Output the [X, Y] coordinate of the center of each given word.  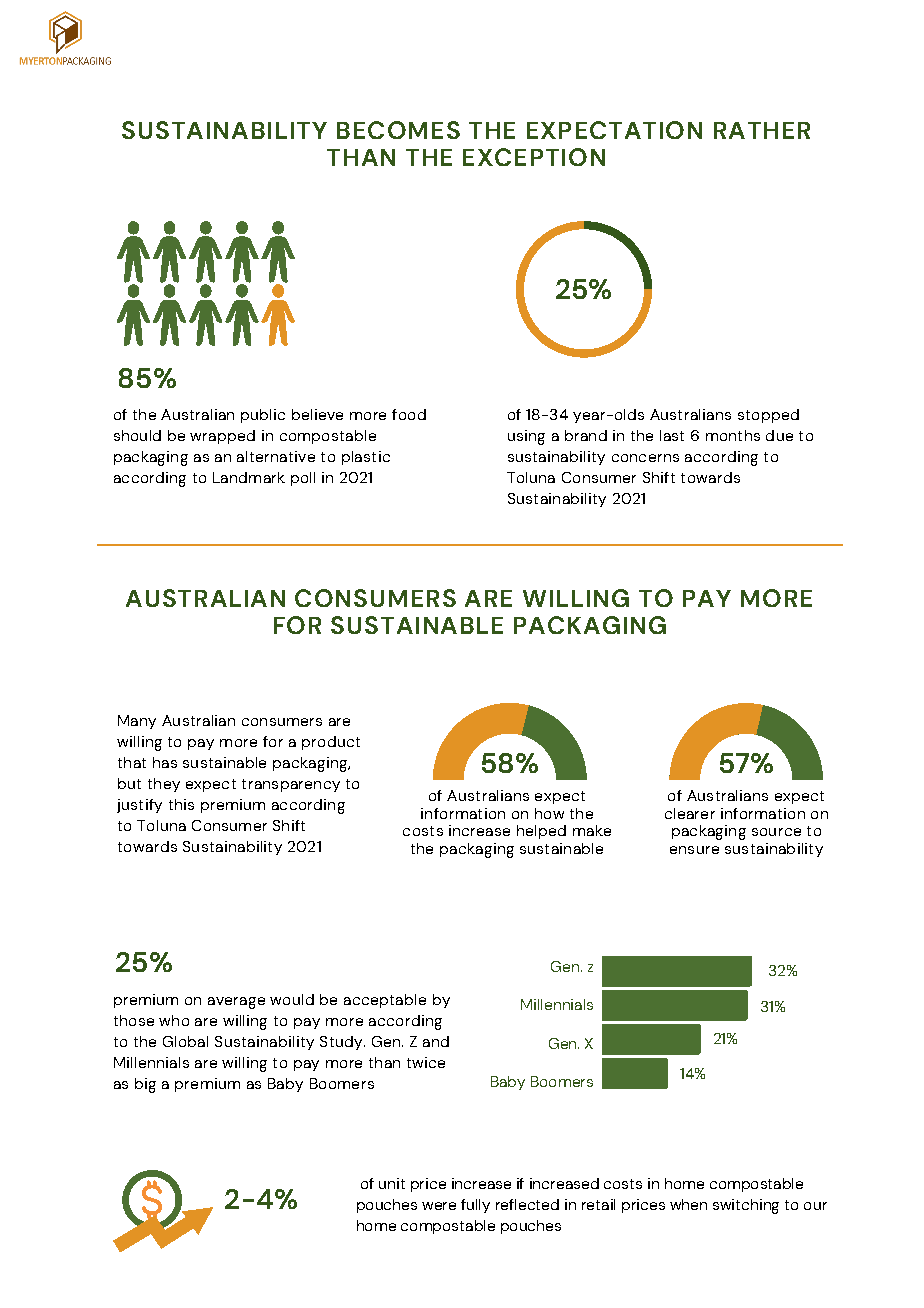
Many [137, 722]
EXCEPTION [534, 157]
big [145, 1085]
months [733, 435]
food [409, 414]
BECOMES [398, 130]
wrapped [222, 437]
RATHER [762, 130]
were [439, 1206]
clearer [690, 813]
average [236, 1003]
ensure [694, 850]
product [331, 743]
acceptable [385, 1001]
